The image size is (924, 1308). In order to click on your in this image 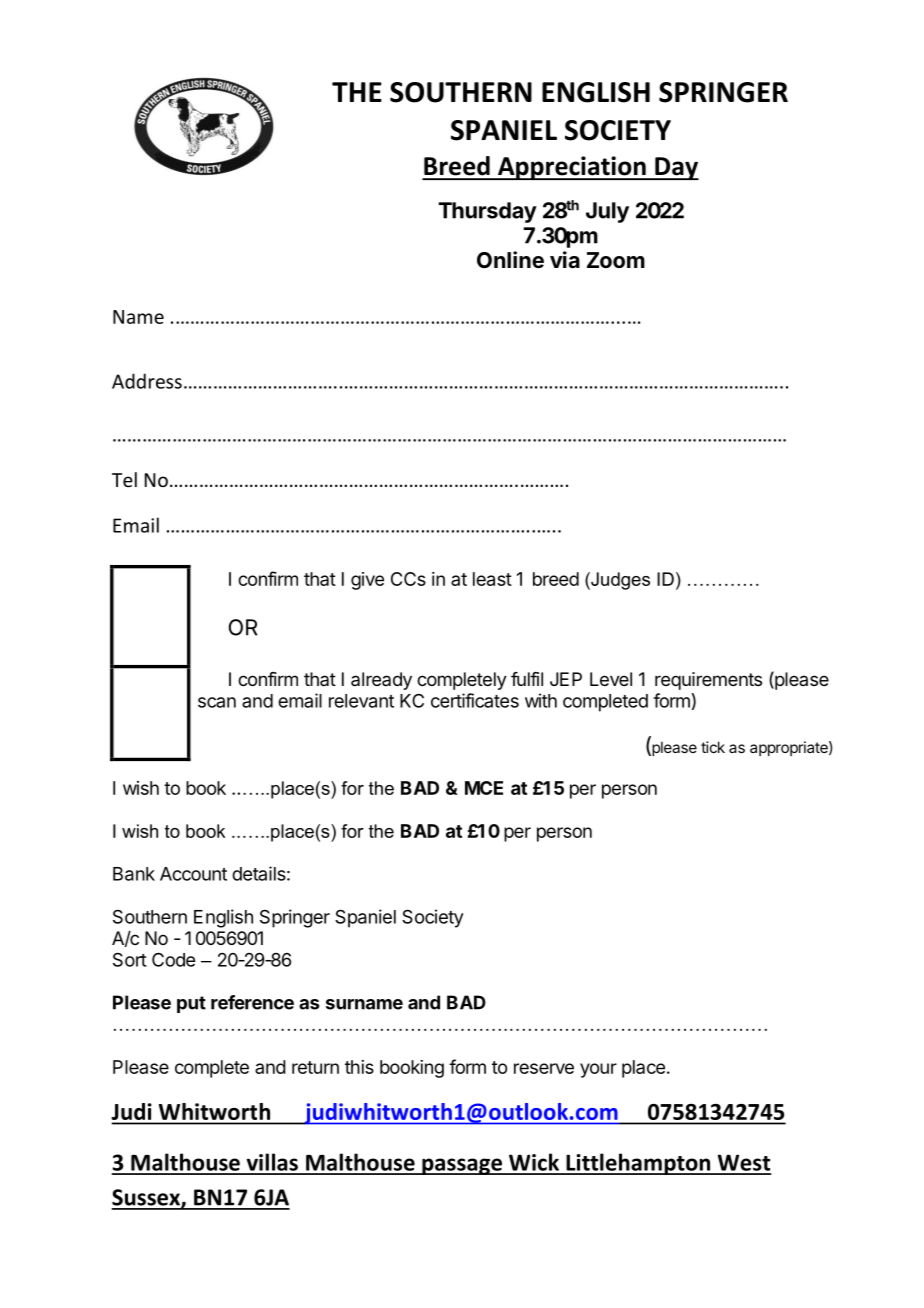, I will do `click(598, 1070)`.
